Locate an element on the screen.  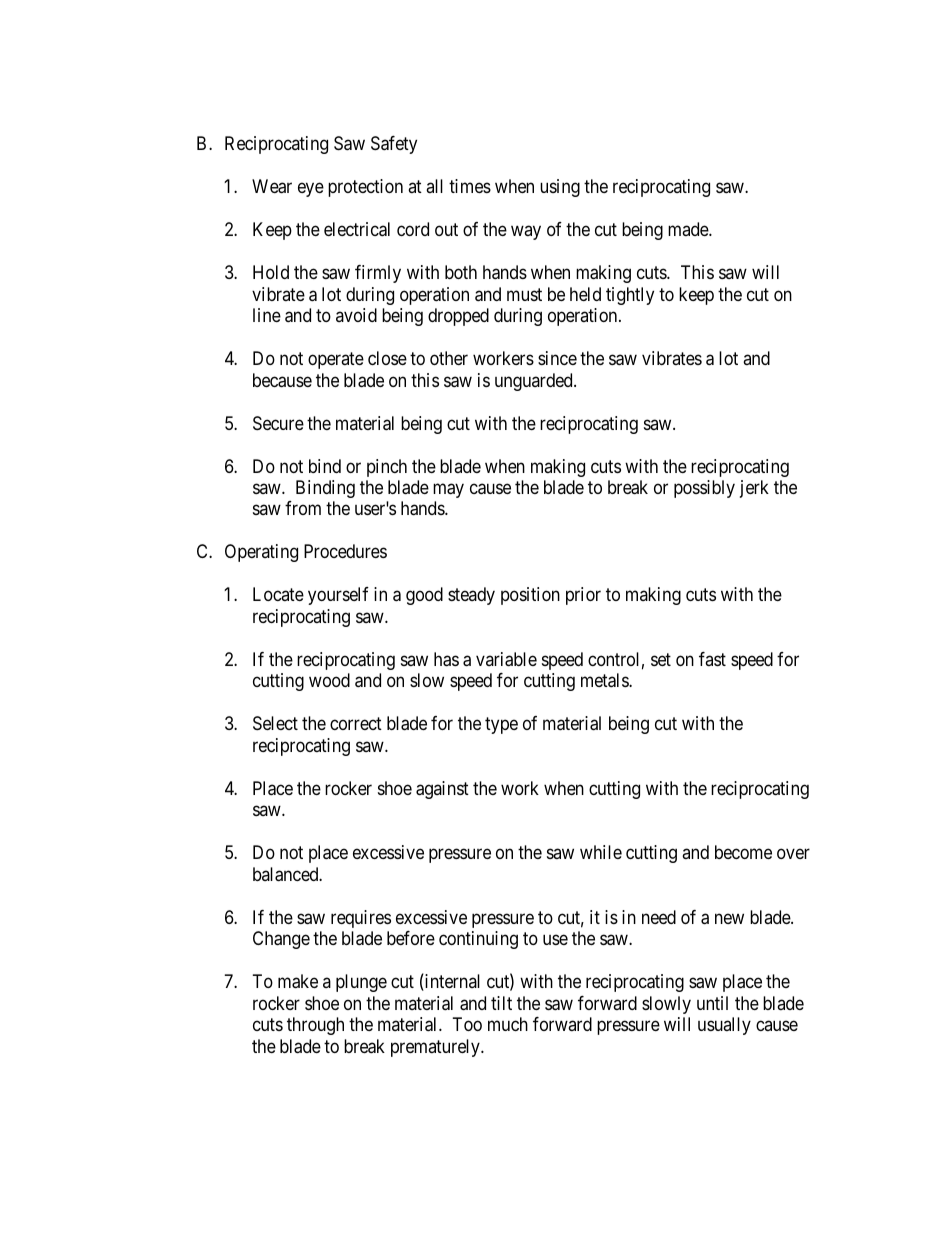
through is located at coordinates (315, 1026).
